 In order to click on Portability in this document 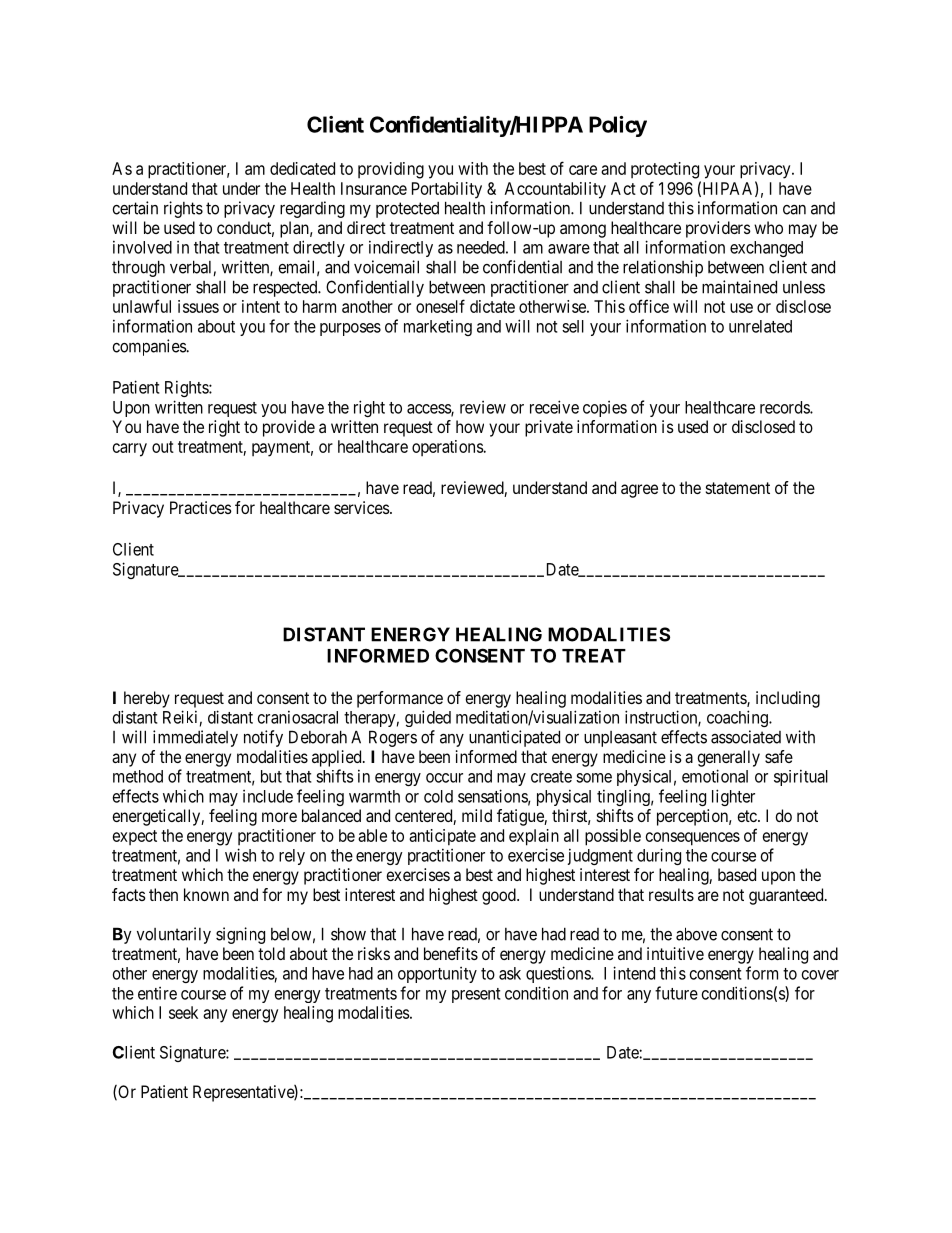, I will do `click(447, 190)`.
